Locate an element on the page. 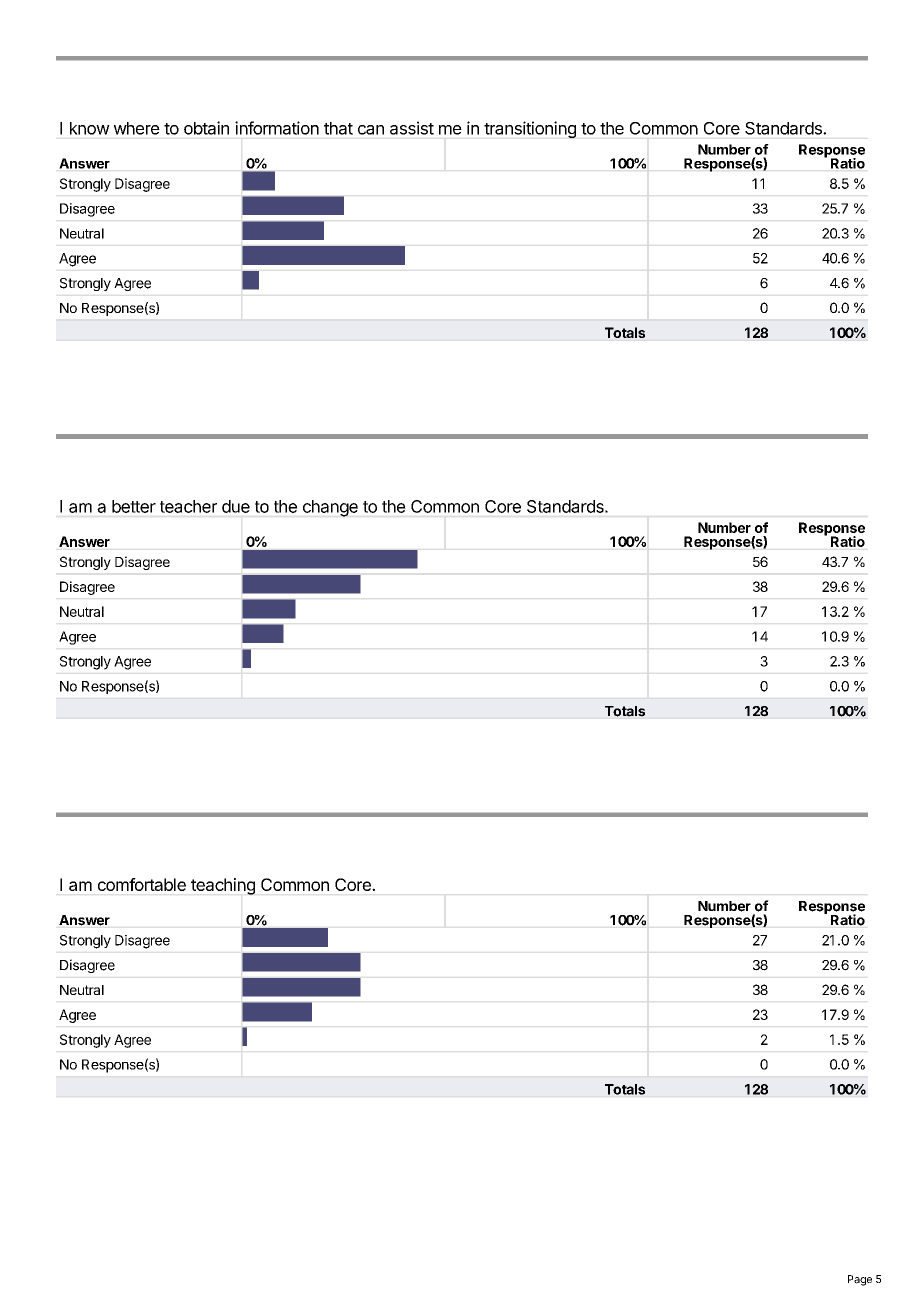 The width and height of the page is (924, 1308). change is located at coordinates (330, 508).
